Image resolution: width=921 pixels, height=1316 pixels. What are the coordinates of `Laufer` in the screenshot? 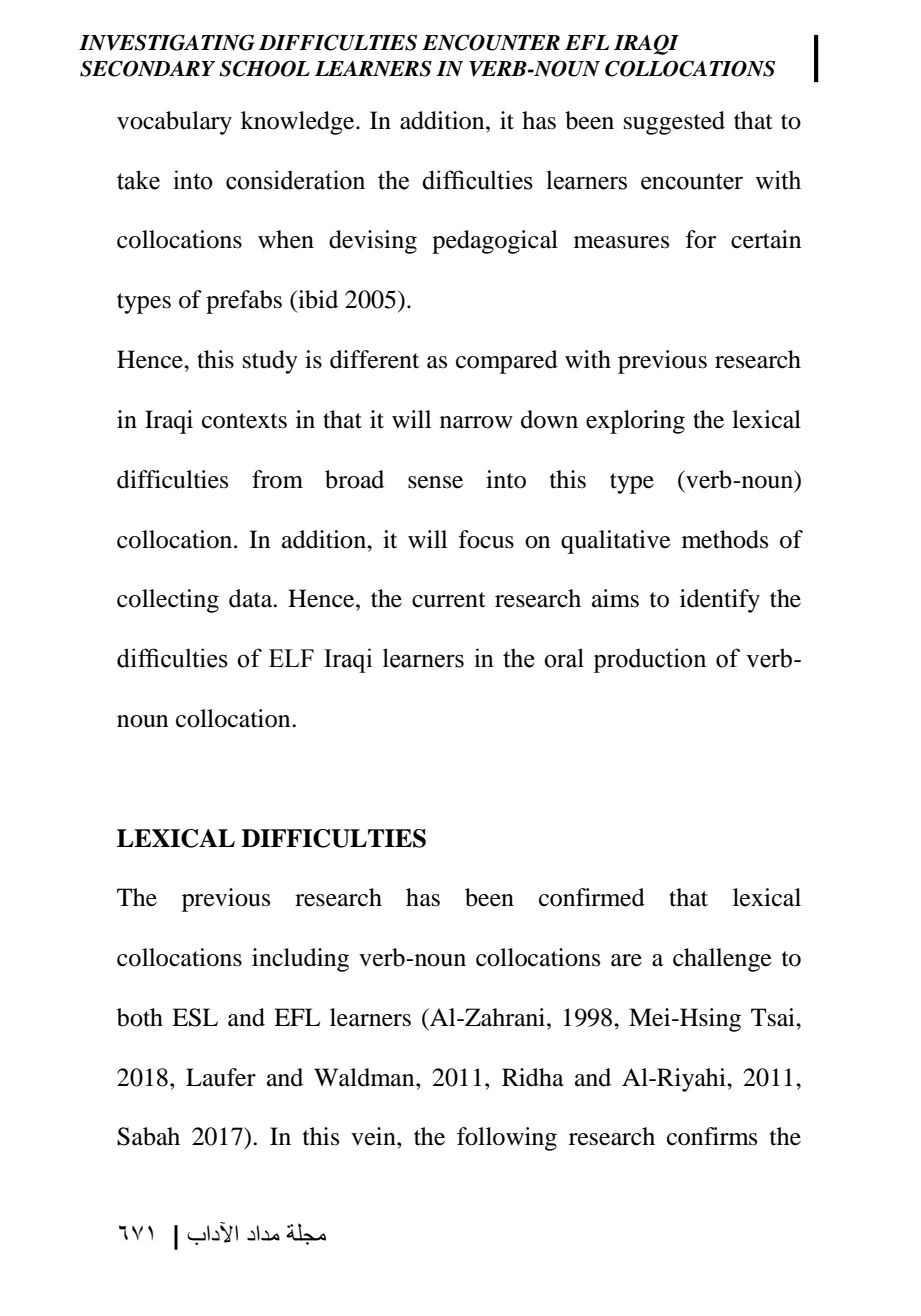 It's located at (221, 1077).
